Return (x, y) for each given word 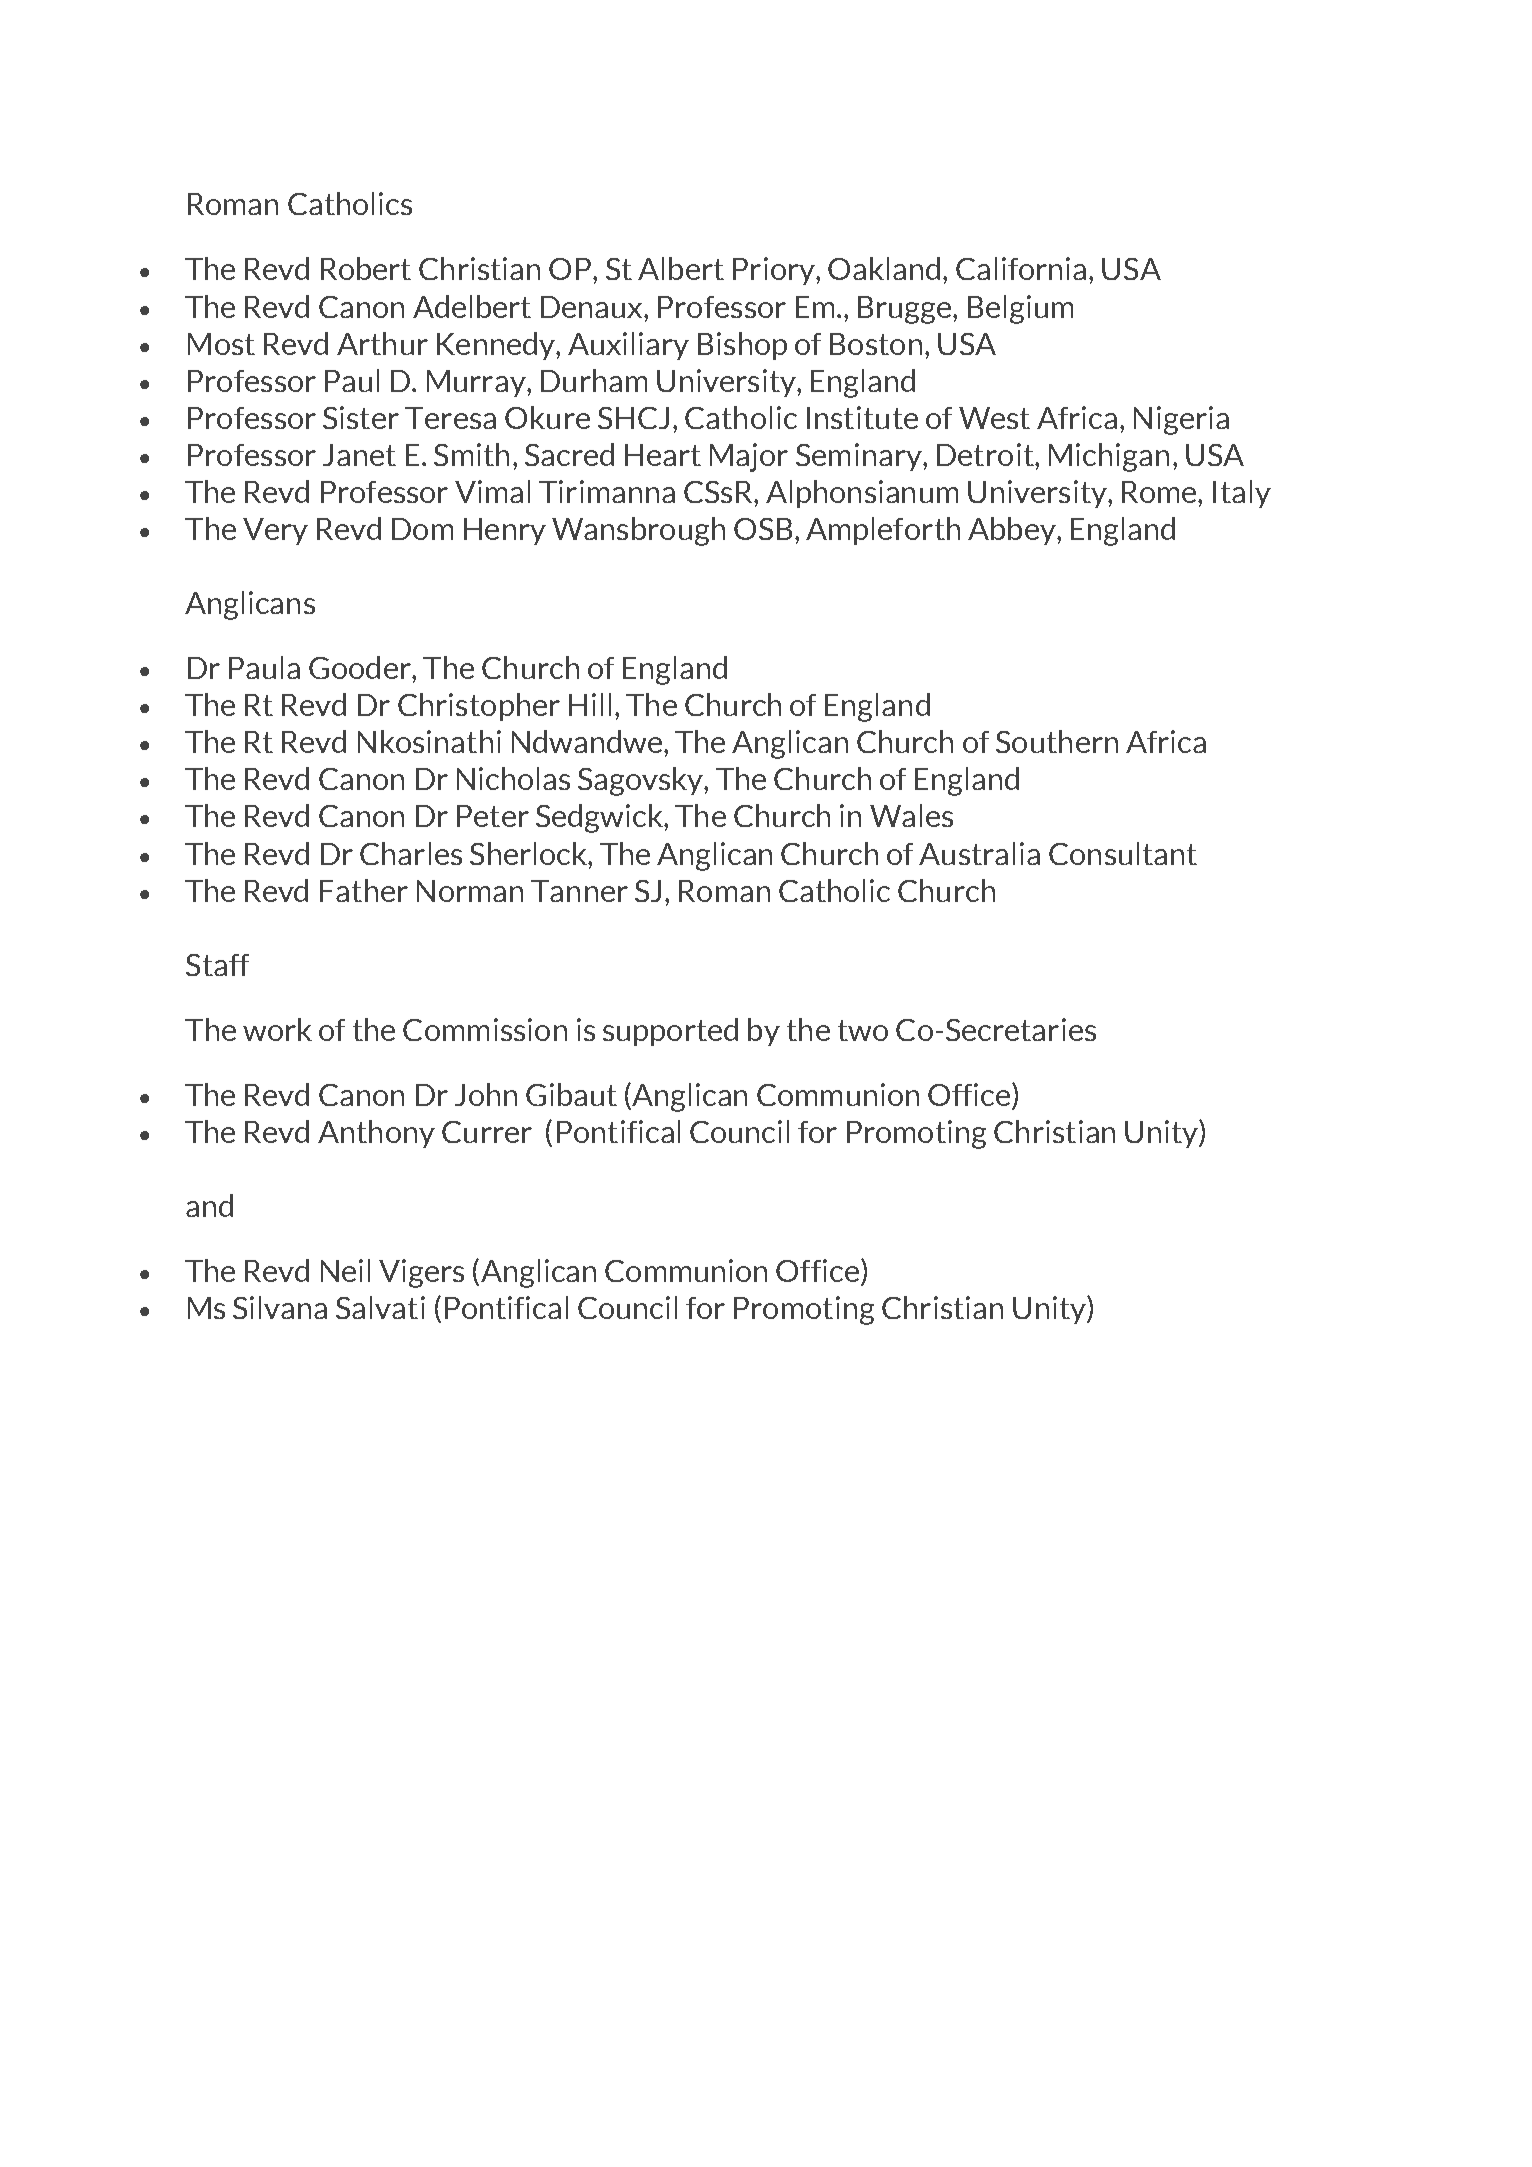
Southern (1057, 741)
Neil (345, 1270)
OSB (763, 529)
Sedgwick (600, 818)
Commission (485, 1029)
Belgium (1020, 309)
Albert (681, 268)
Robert (366, 268)
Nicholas (513, 778)
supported (670, 1032)
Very (275, 531)
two (863, 1030)
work (277, 1029)
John (486, 1094)
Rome (1160, 492)
